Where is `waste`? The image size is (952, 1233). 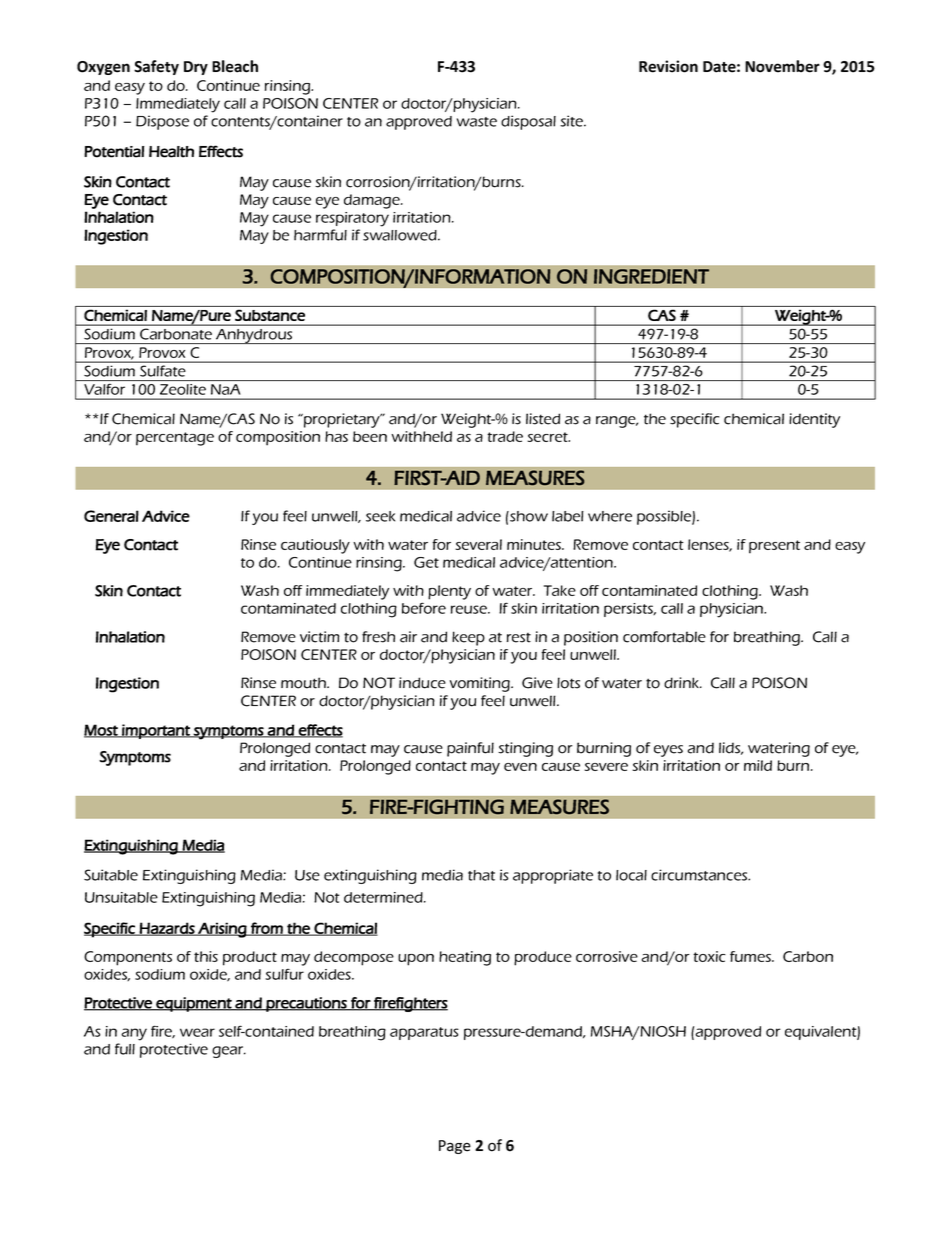
waste is located at coordinates (477, 122).
